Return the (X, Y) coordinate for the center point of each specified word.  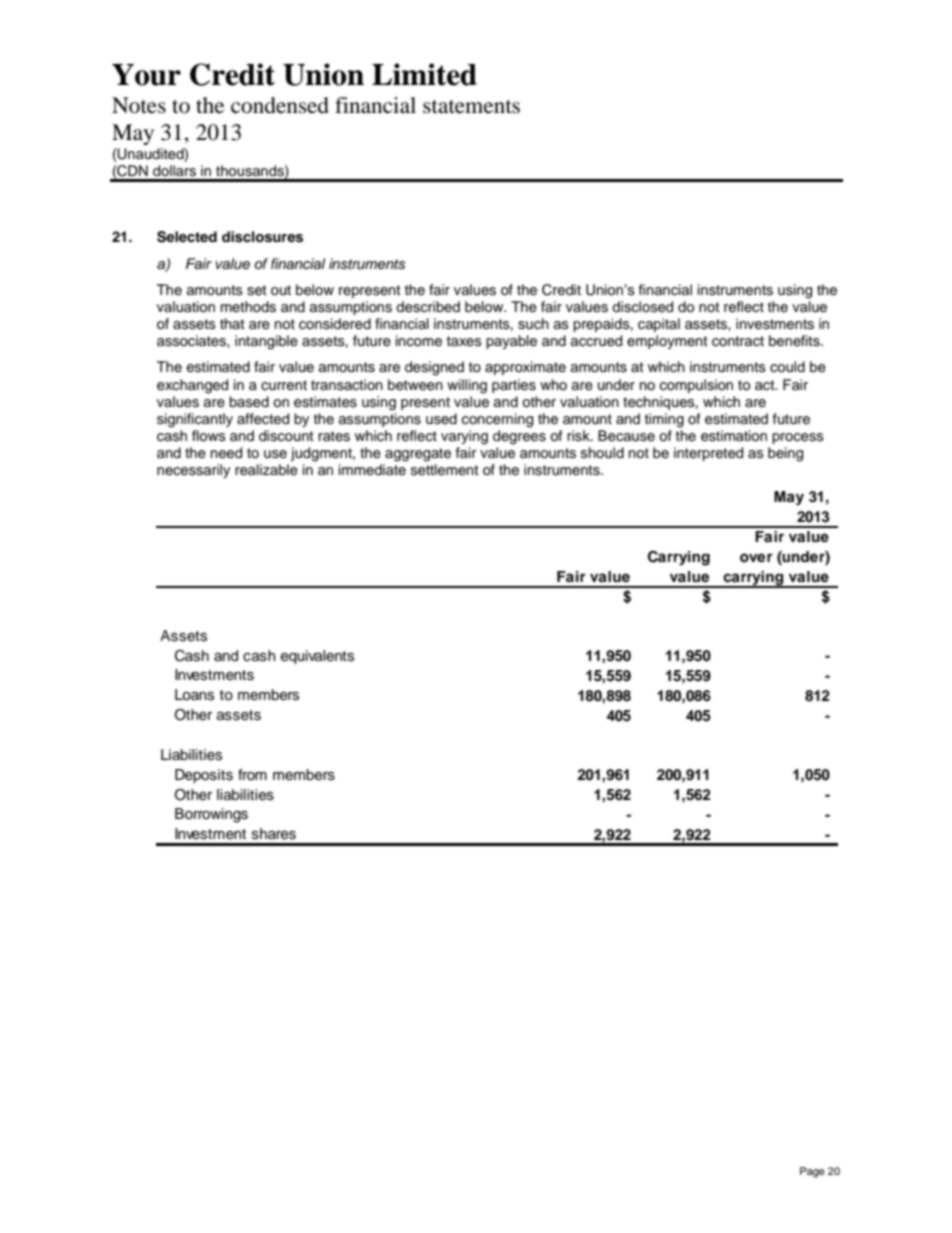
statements (471, 107)
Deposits (204, 776)
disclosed (642, 307)
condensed (280, 105)
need (226, 453)
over (756, 558)
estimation (734, 436)
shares (274, 834)
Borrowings (211, 815)
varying (464, 437)
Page (812, 1172)
